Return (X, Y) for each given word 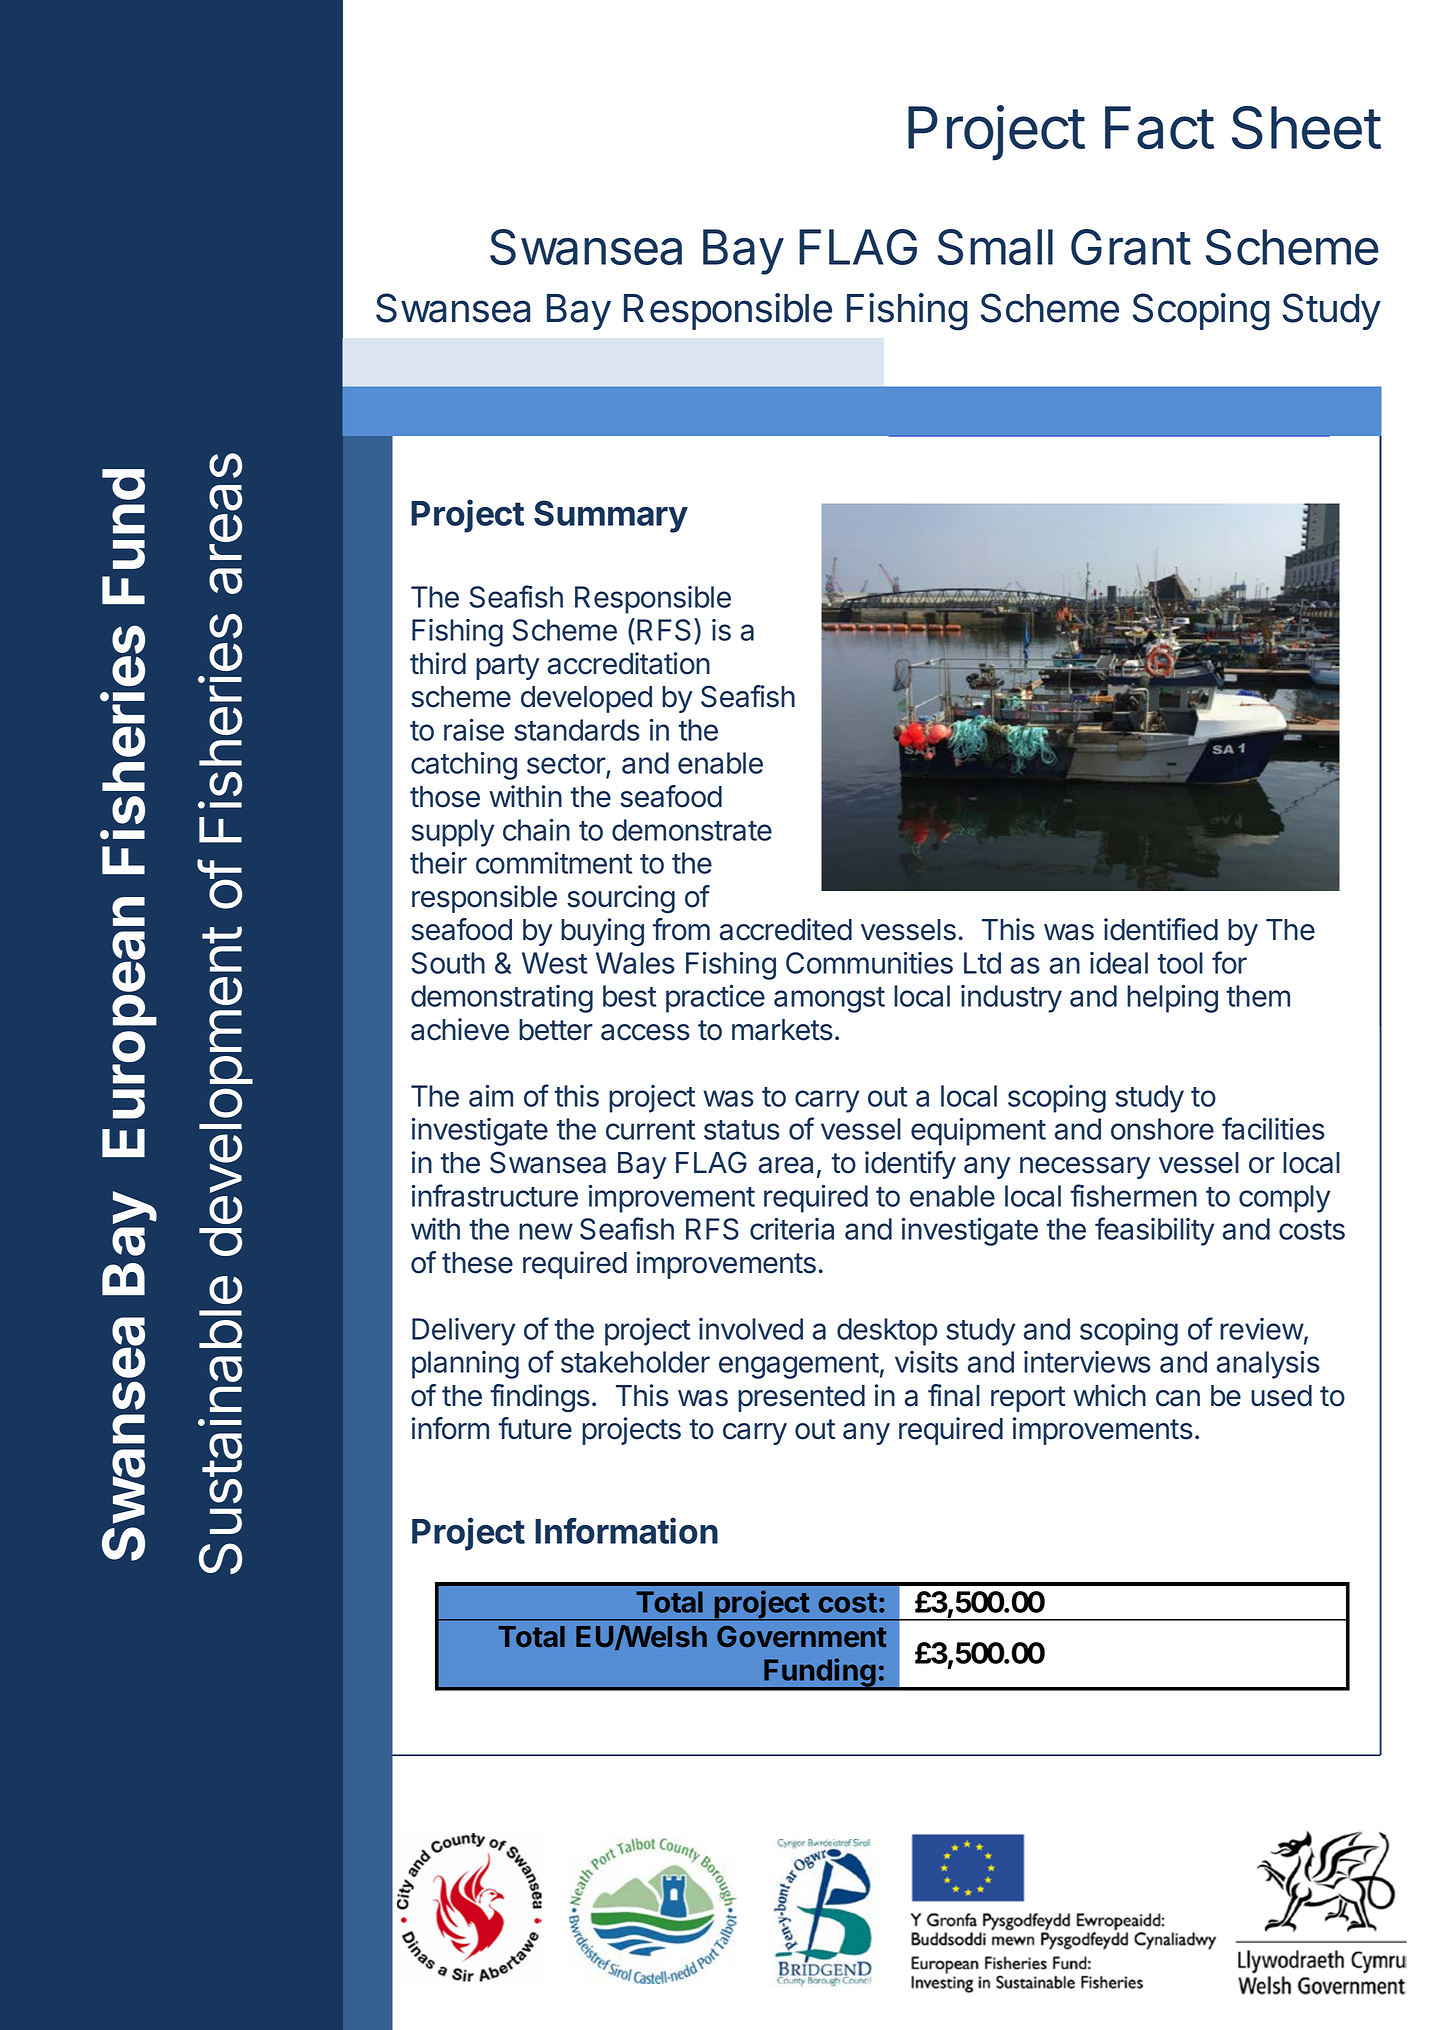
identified (1161, 929)
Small (995, 247)
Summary (611, 516)
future (535, 1428)
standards (577, 730)
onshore (1162, 1129)
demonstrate (692, 830)
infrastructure (495, 1195)
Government (802, 1636)
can (1178, 1398)
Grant (1131, 247)
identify (910, 1165)
